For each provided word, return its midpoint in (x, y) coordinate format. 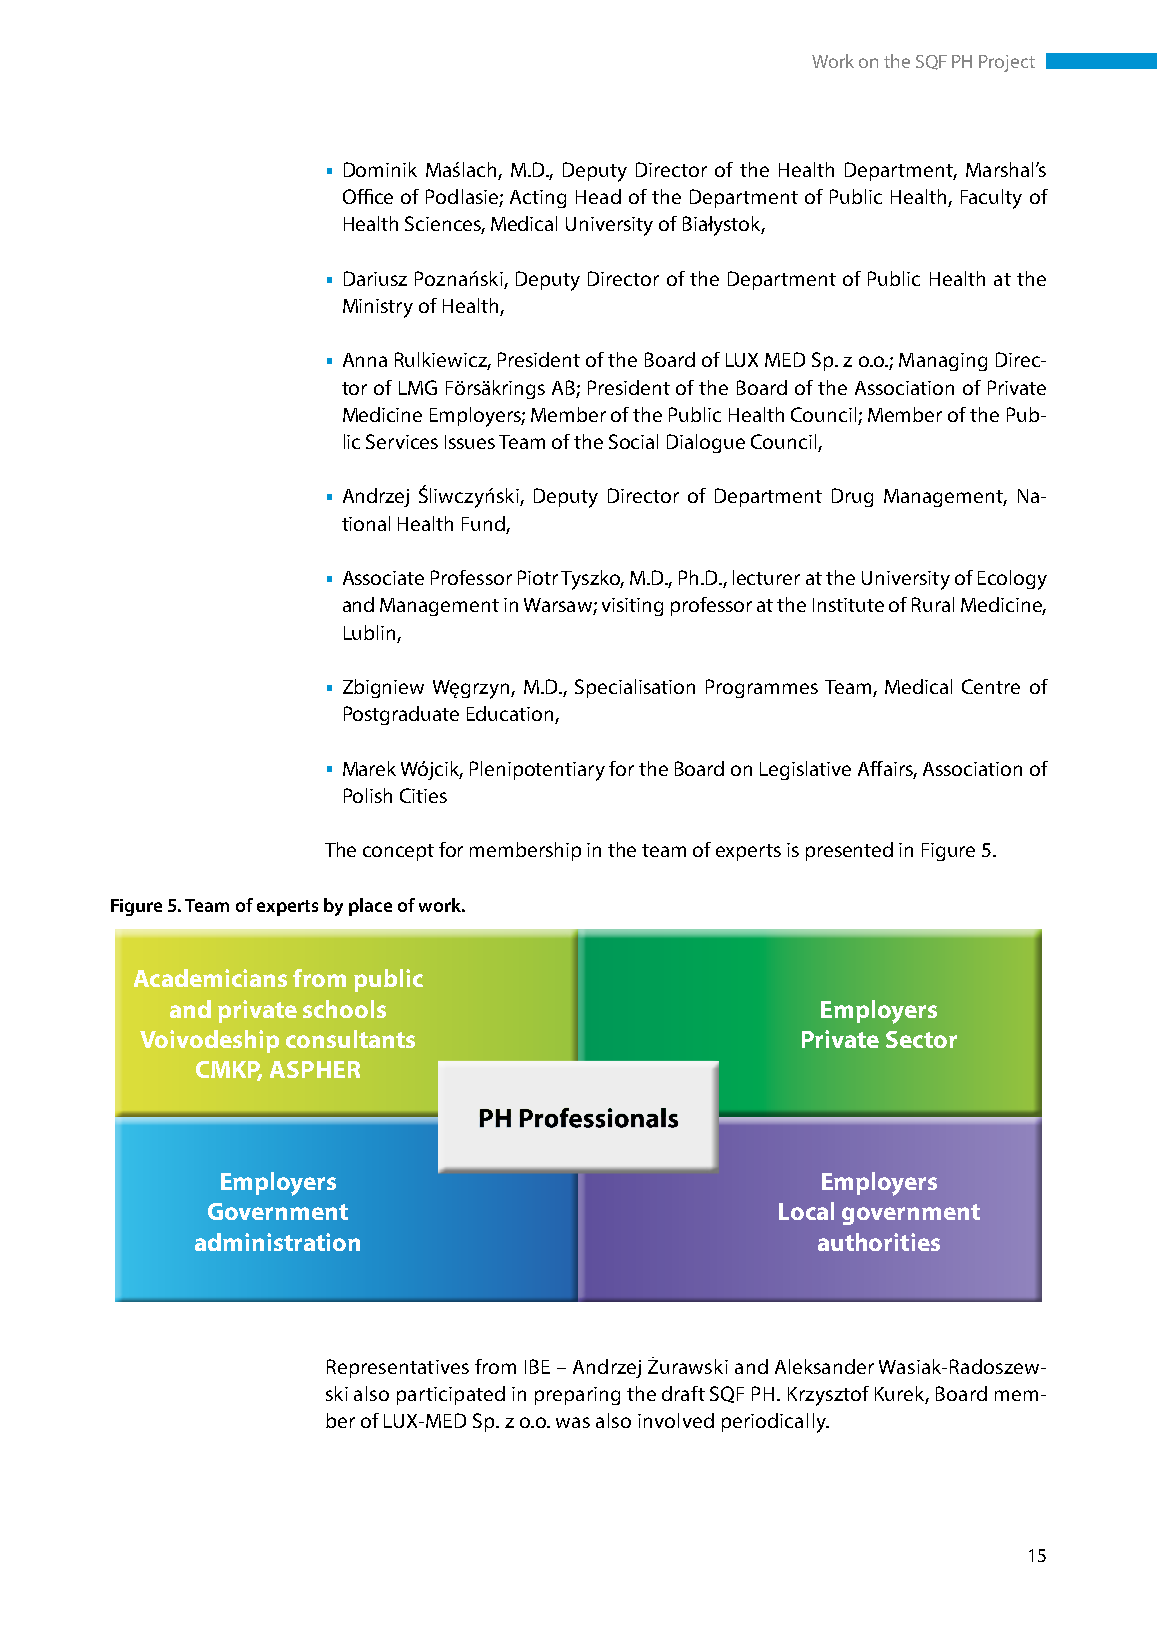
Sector (921, 1039)
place (370, 907)
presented (849, 851)
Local (806, 1211)
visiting (632, 607)
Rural (933, 604)
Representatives (398, 1368)
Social (633, 441)
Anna (365, 360)
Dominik (380, 169)
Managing (943, 362)
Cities (423, 795)
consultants (350, 1039)
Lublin (369, 632)
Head (598, 196)
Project (1007, 63)
